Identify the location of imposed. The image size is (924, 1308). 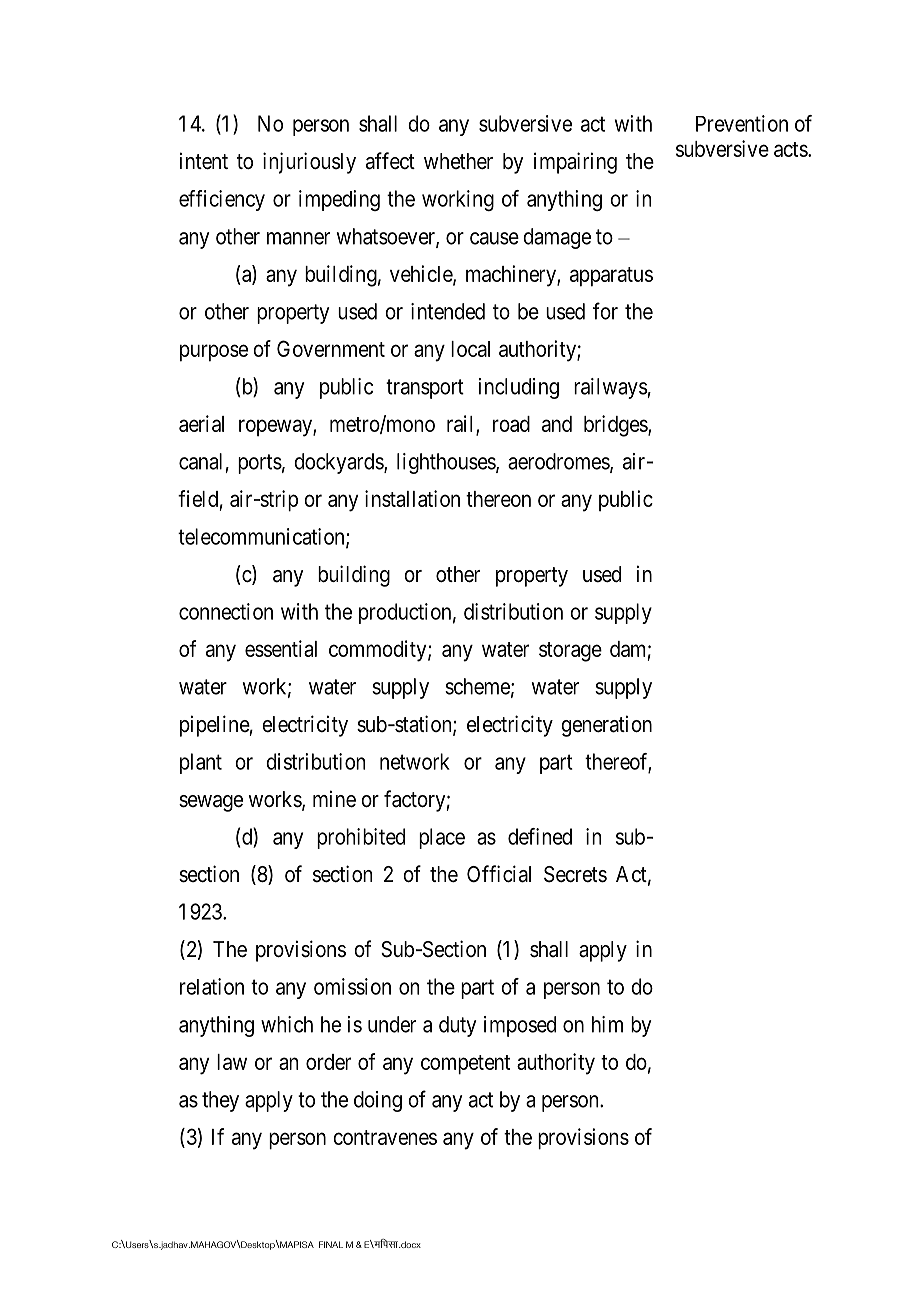
(520, 1026).
